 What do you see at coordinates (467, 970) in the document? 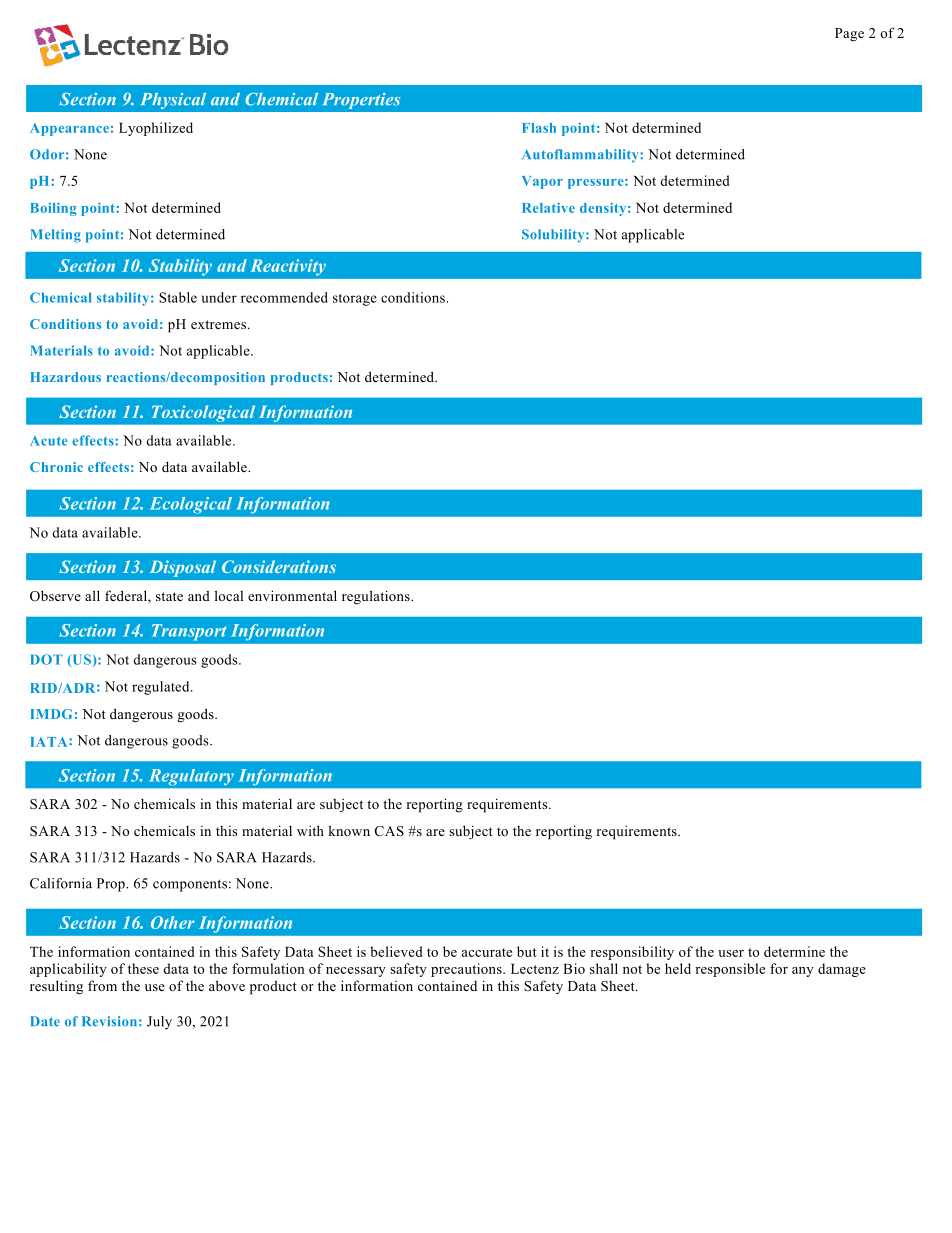
I see `precautions` at bounding box center [467, 970].
